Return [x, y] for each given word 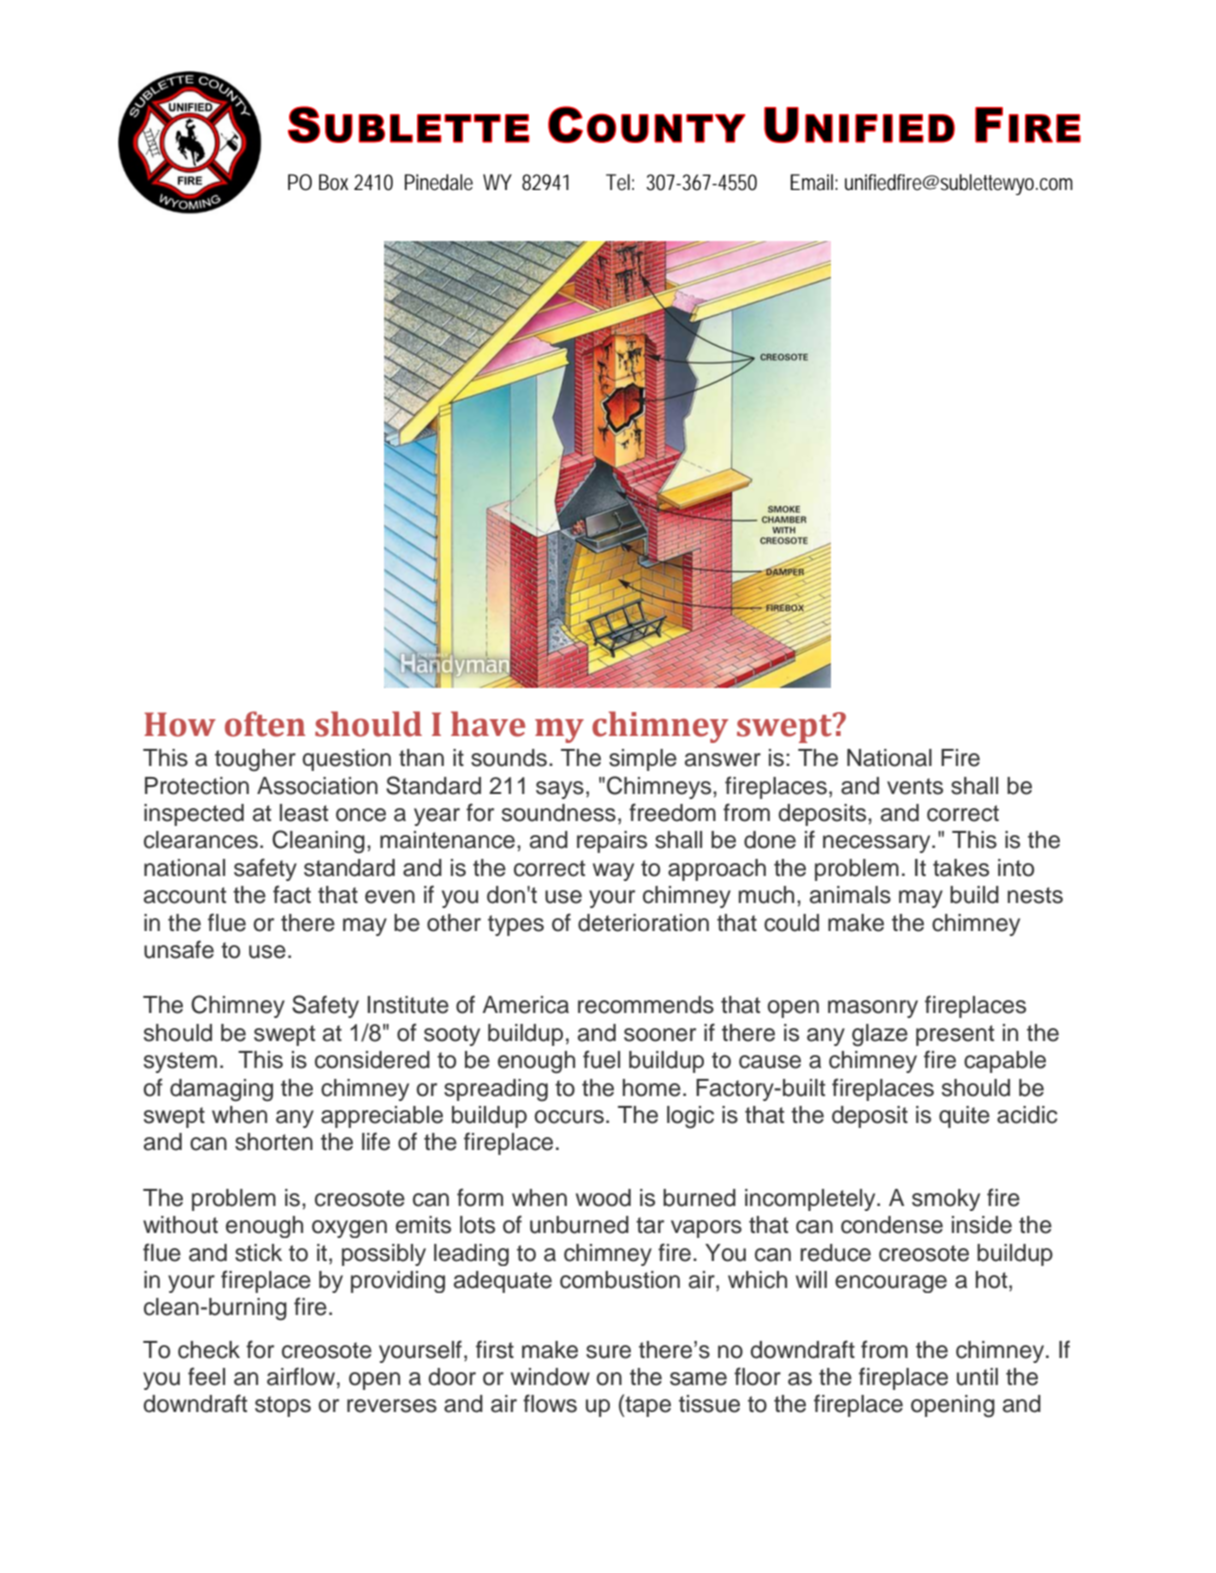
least [304, 813]
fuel [601, 1059]
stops [283, 1406]
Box [333, 182]
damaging [221, 1090]
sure [608, 1352]
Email [813, 182]
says [560, 790]
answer [723, 760]
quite [964, 1117]
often [265, 724]
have [488, 724]
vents [915, 786]
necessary [878, 844]
